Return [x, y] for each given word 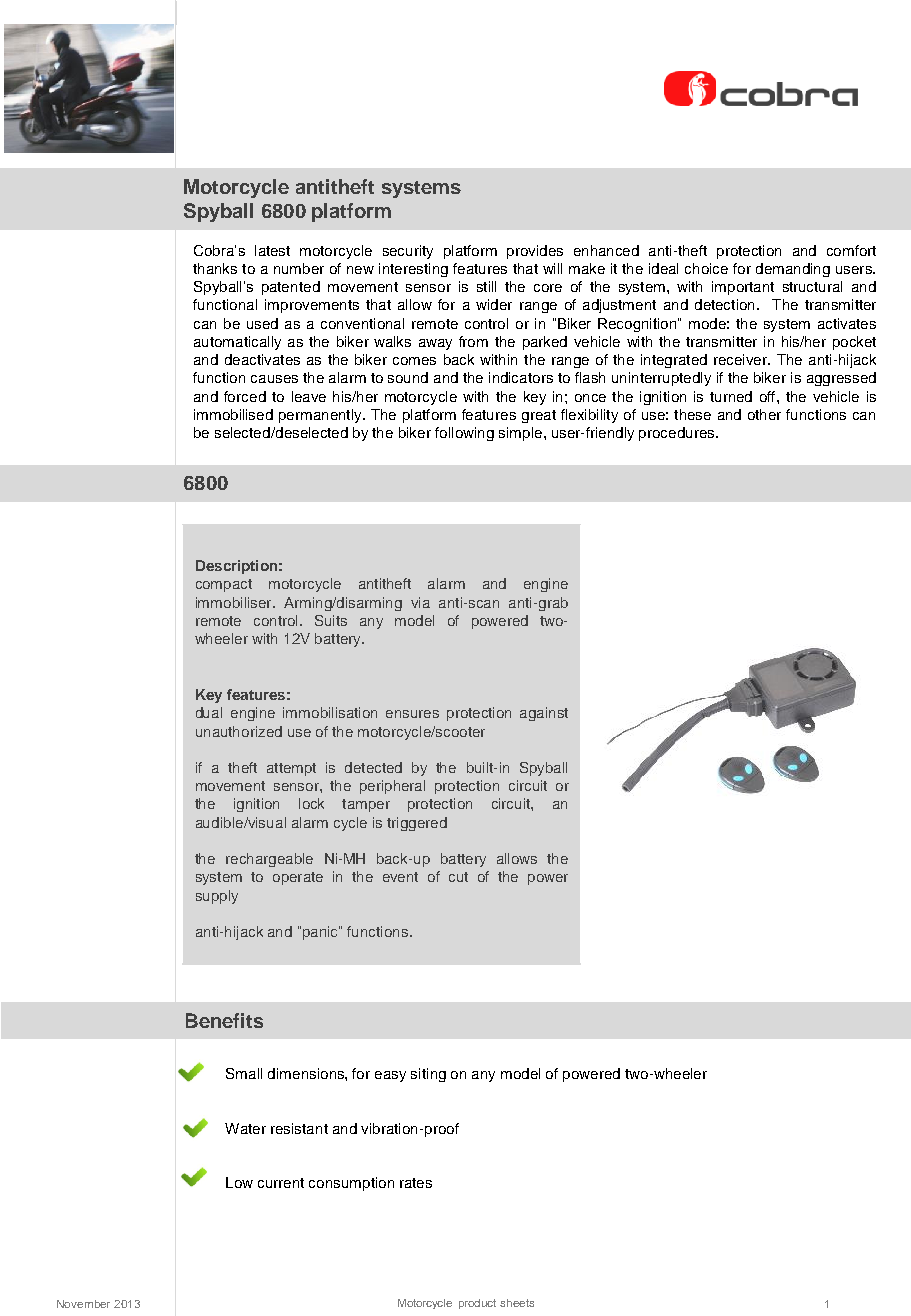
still [486, 286]
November [83, 1304]
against [544, 714]
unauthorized [239, 731]
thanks [215, 268]
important [743, 288]
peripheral [392, 787]
